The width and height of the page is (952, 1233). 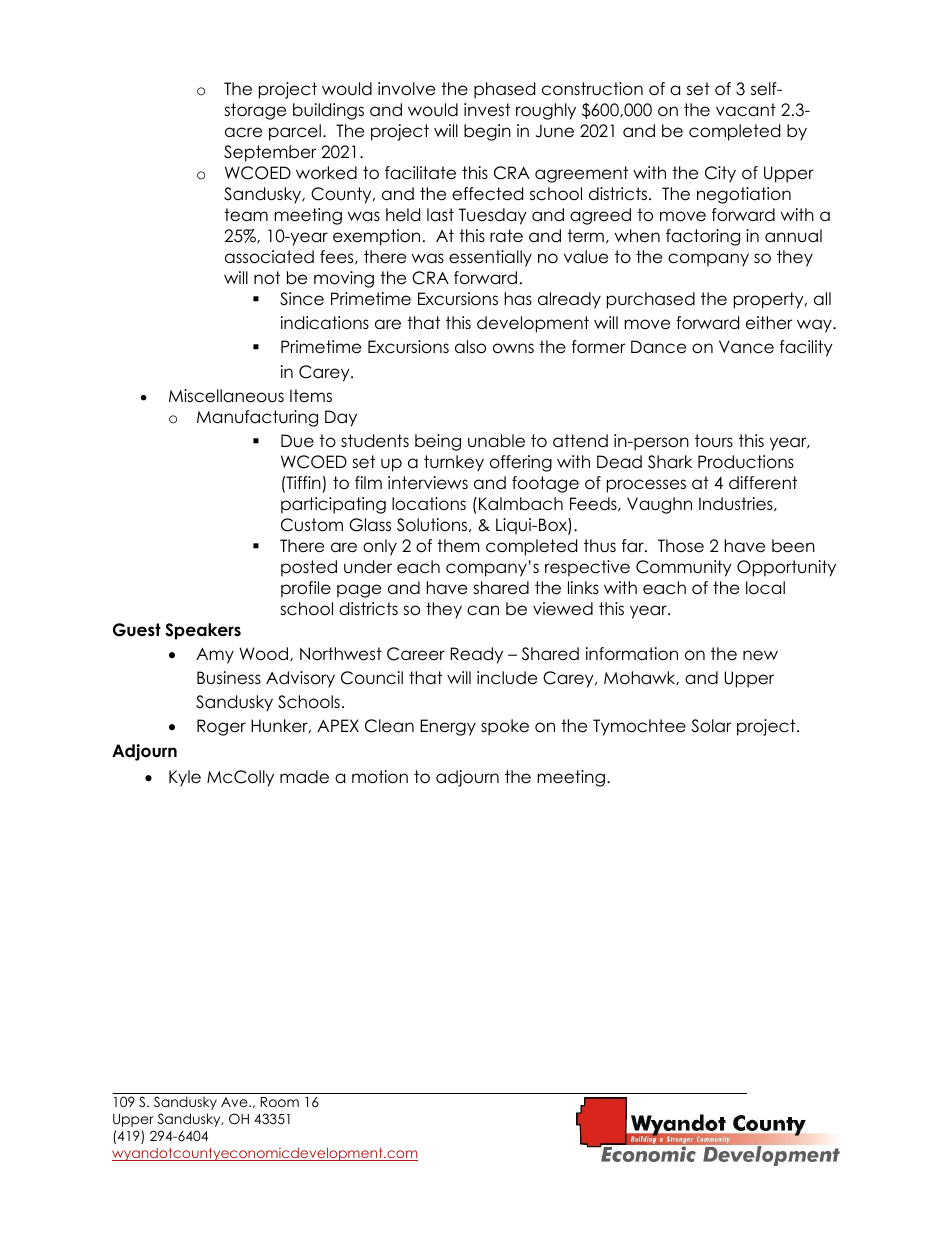 What do you see at coordinates (487, 110) in the page?
I see `invest` at bounding box center [487, 110].
